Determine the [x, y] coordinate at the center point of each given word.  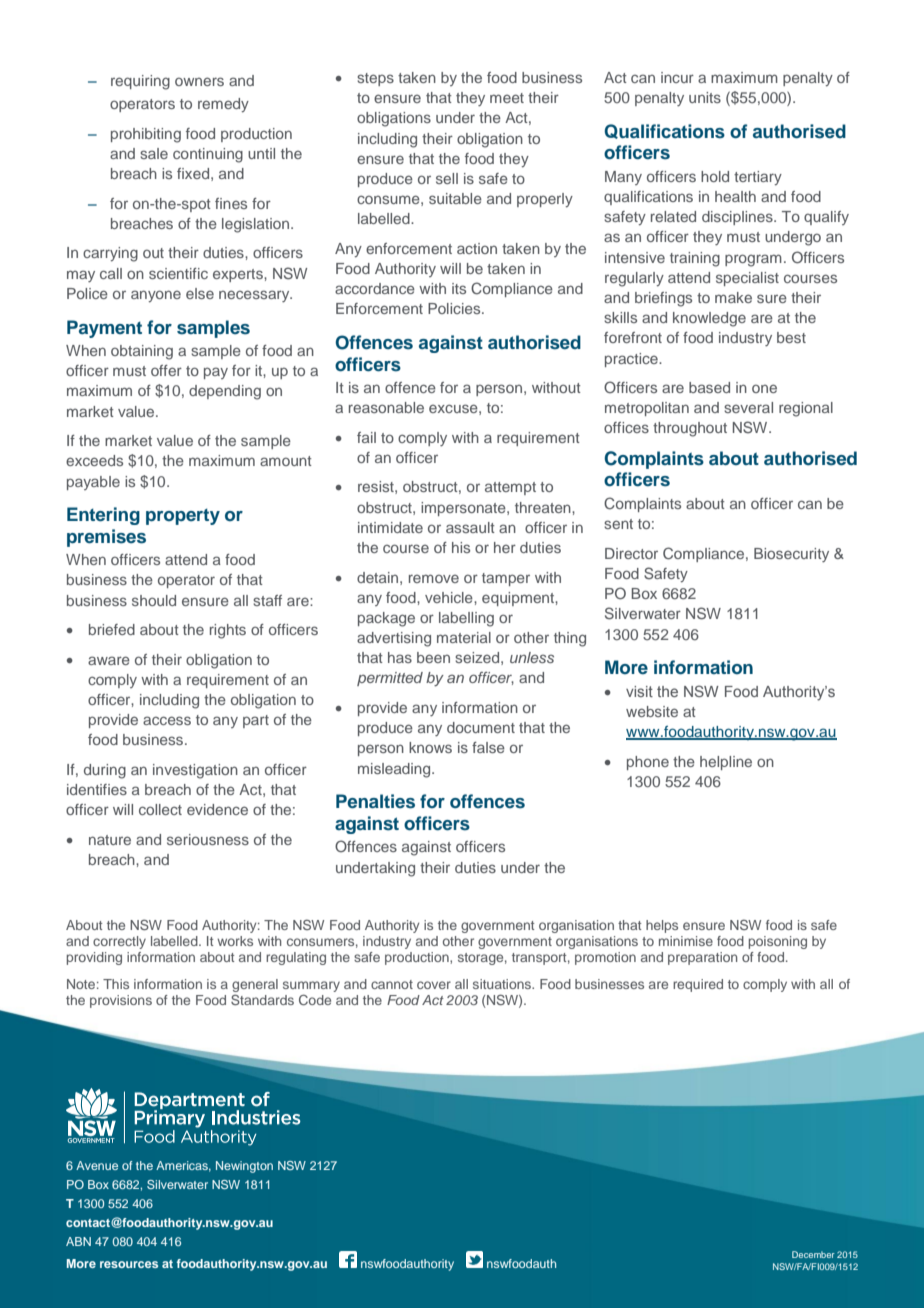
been [433, 657]
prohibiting [146, 135]
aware [109, 660]
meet [507, 98]
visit [639, 691]
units [705, 97]
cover [434, 985]
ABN [78, 1241]
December [813, 1254]
